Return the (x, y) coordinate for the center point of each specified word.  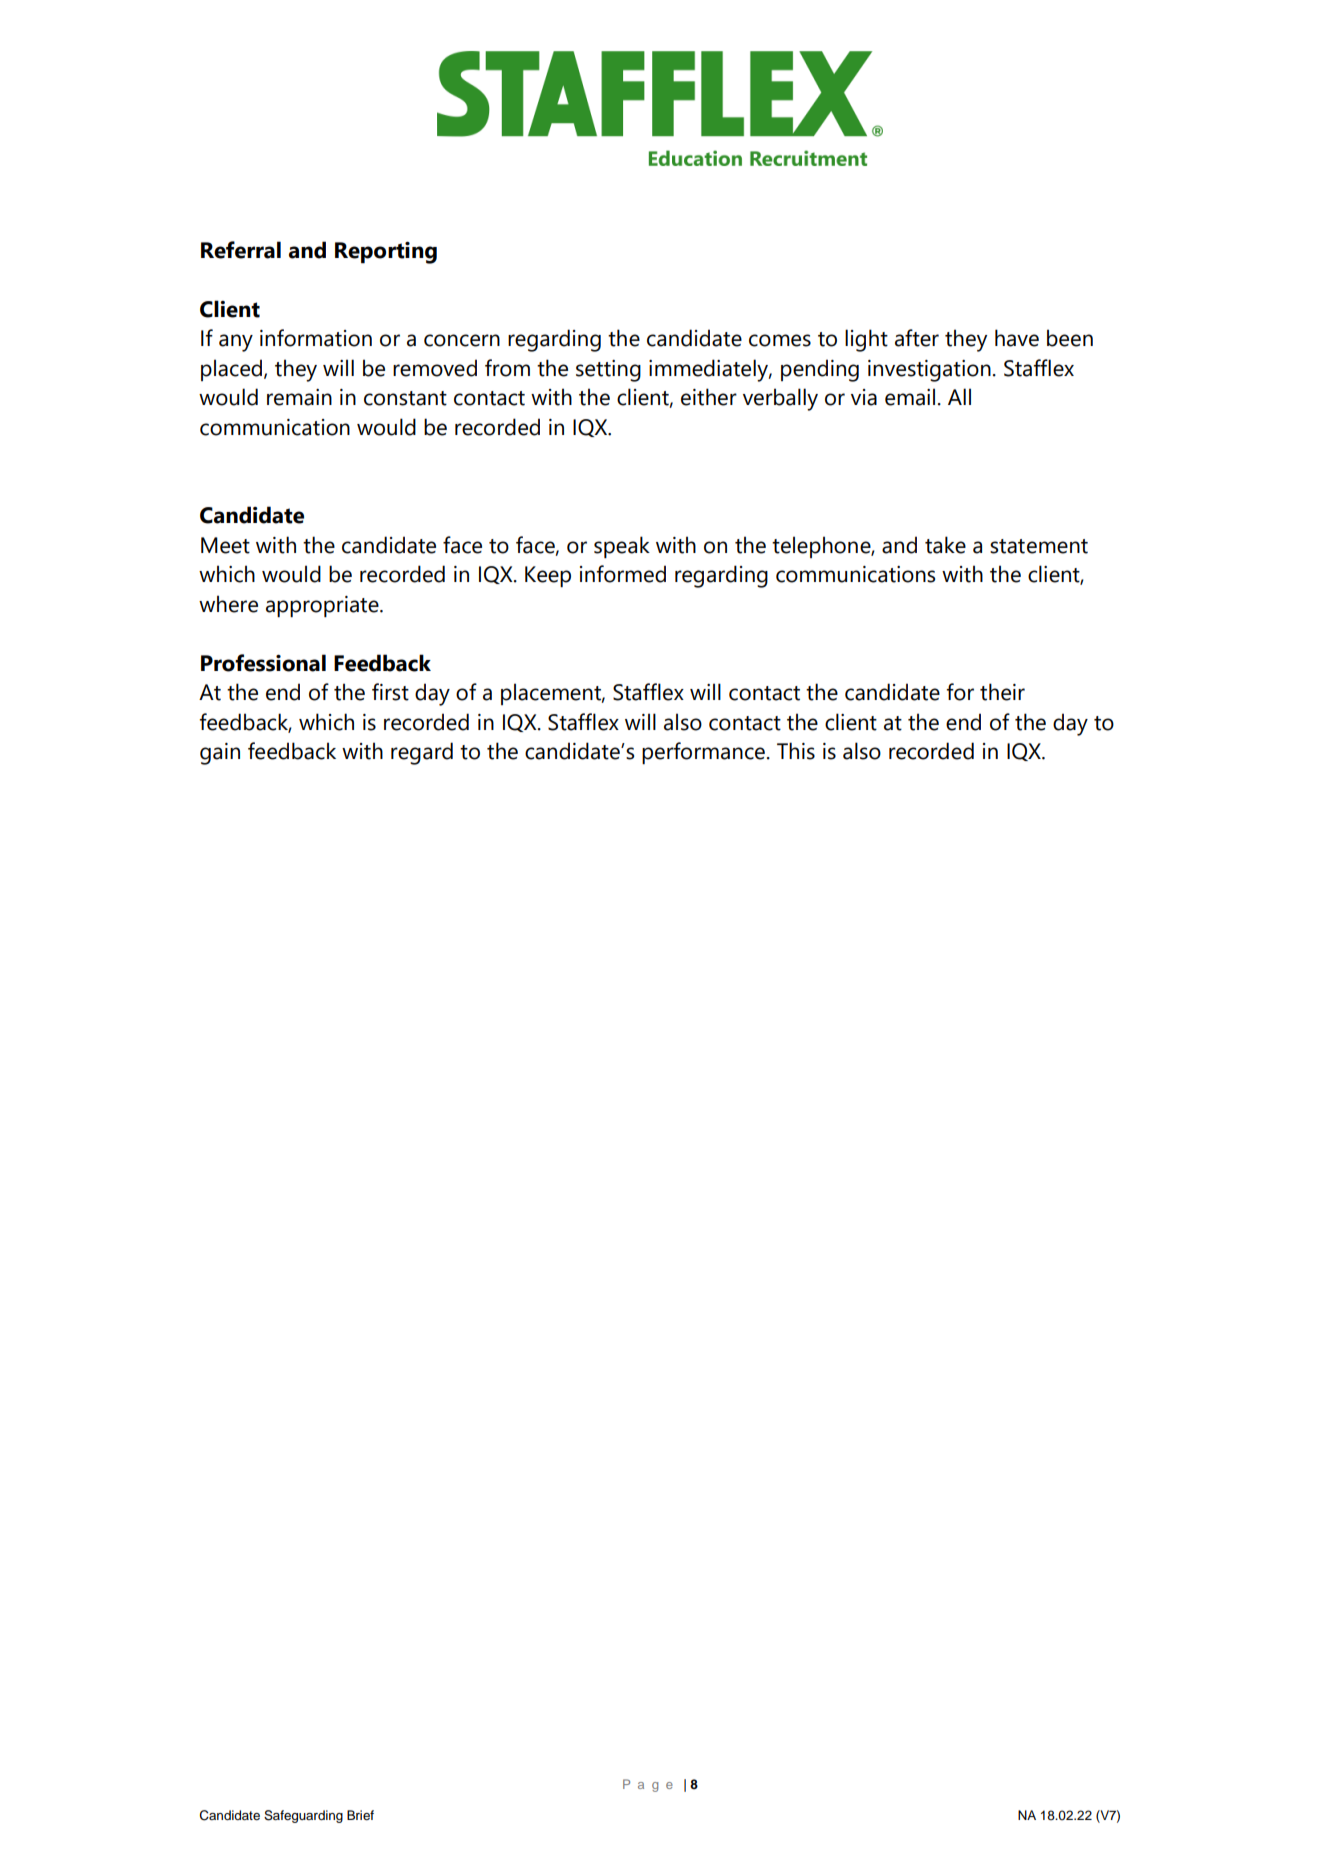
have (1017, 338)
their (1002, 692)
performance (703, 753)
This (796, 751)
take (945, 545)
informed (623, 574)
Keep (548, 577)
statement (1039, 546)
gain (220, 754)
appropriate (323, 607)
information (316, 338)
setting (608, 371)
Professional (263, 663)
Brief (360, 1815)
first (390, 692)
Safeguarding (303, 1816)
